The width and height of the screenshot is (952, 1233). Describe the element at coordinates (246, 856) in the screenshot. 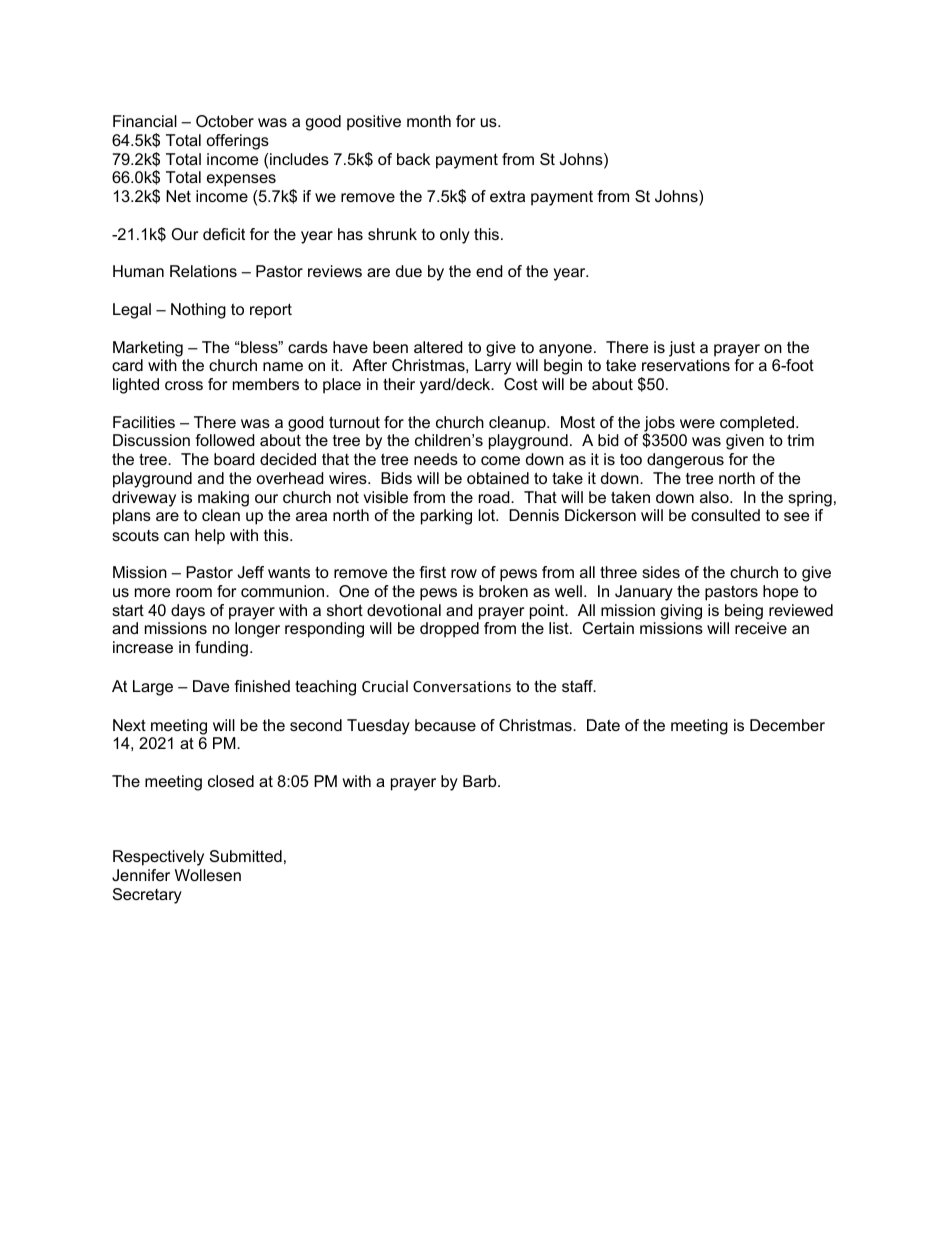

I see `Submitted` at that location.
